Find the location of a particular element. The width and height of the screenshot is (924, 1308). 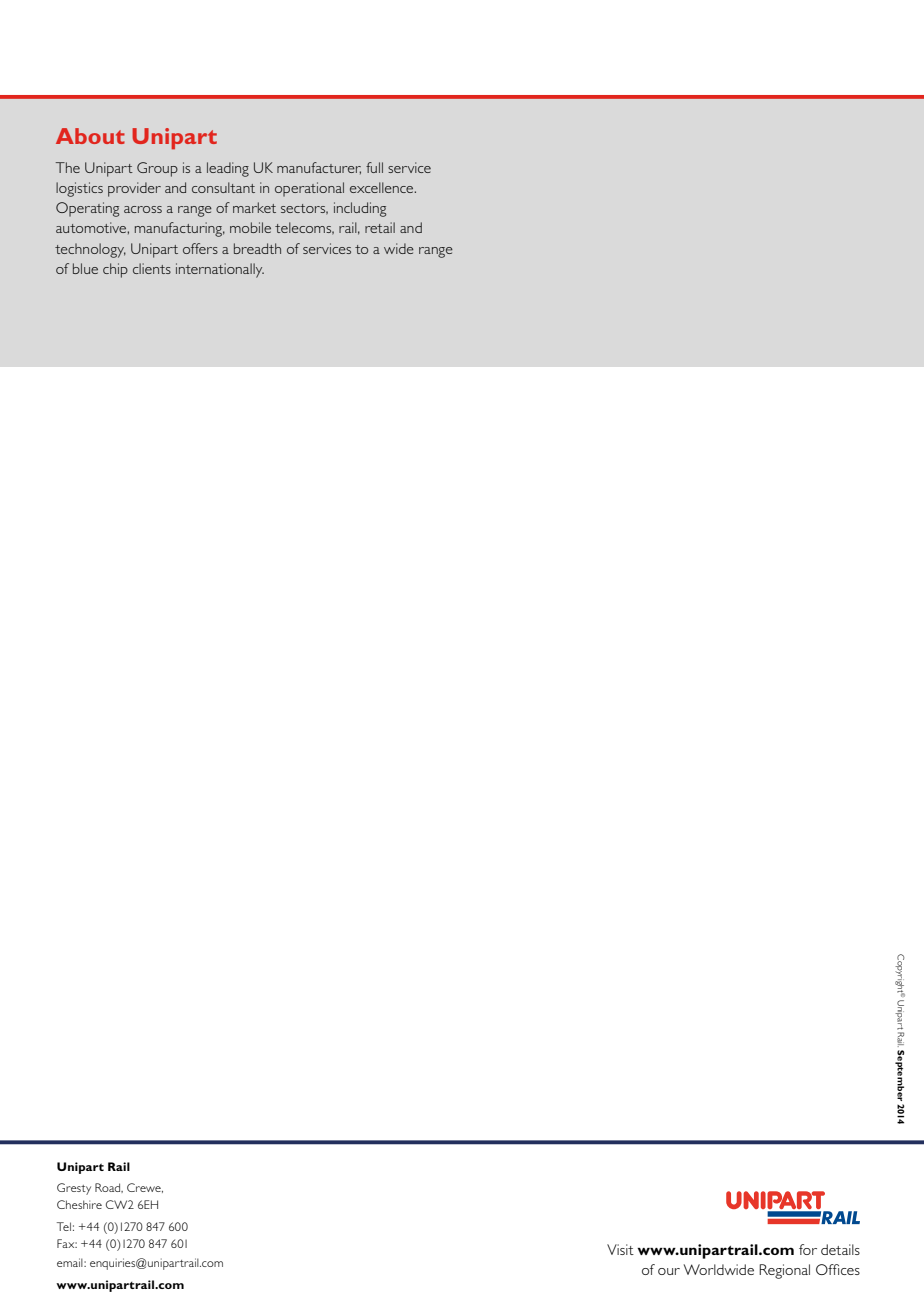

excellence is located at coordinates (383, 187).
